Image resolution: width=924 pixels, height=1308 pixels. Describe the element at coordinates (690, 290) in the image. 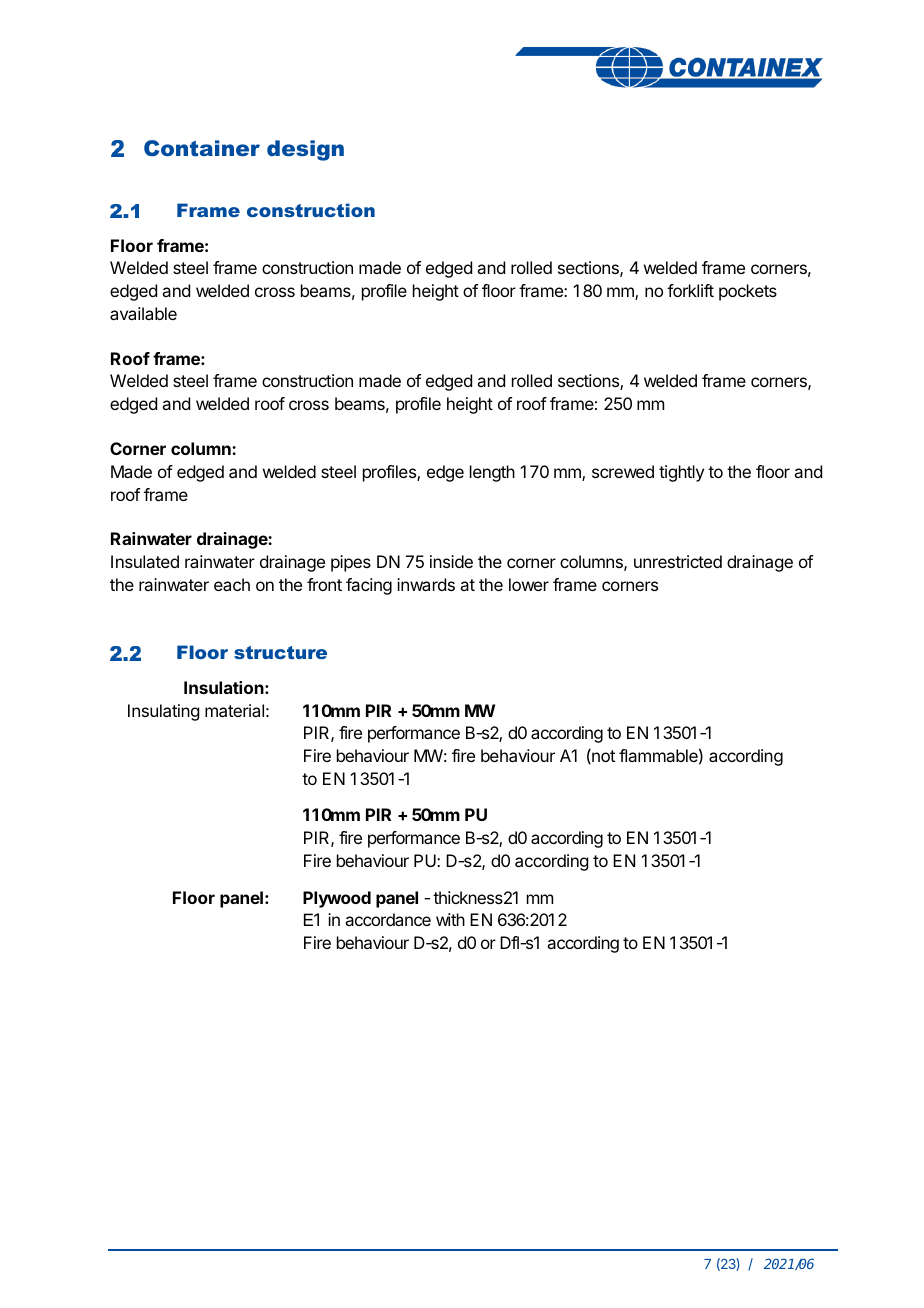

I see `forklift` at that location.
